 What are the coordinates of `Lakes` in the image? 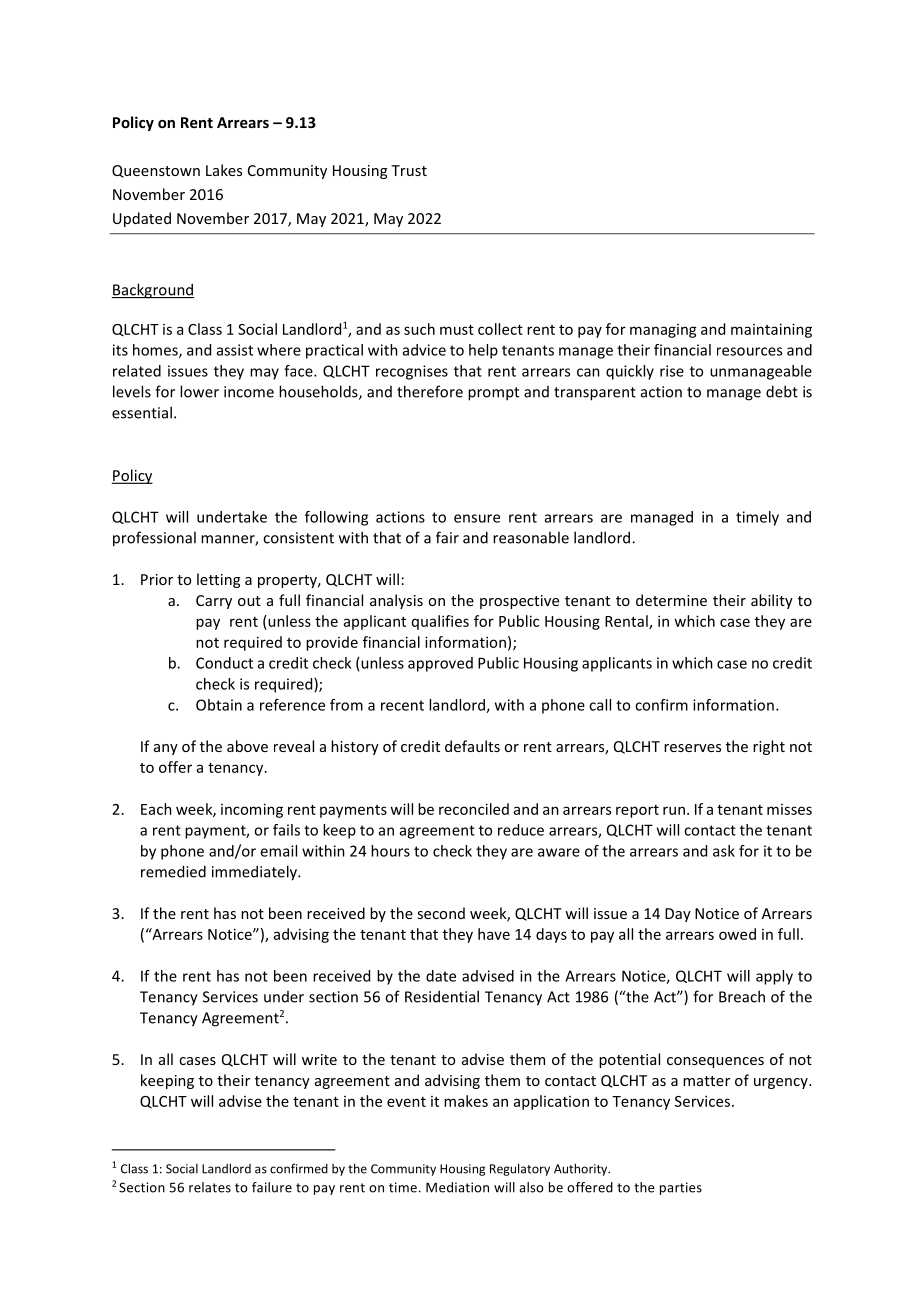 It's located at (224, 170).
